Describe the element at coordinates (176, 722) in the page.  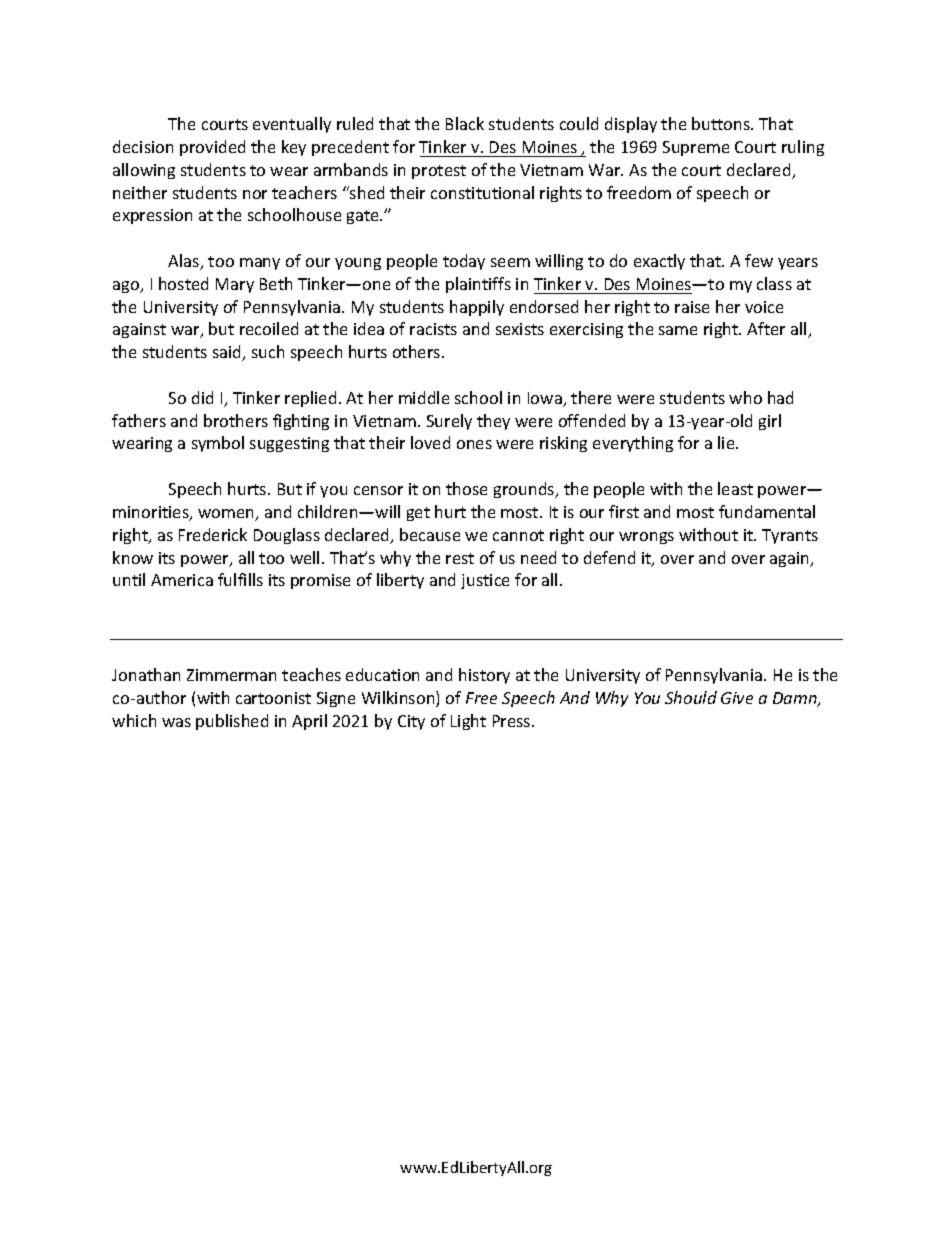
I see `was` at that location.
